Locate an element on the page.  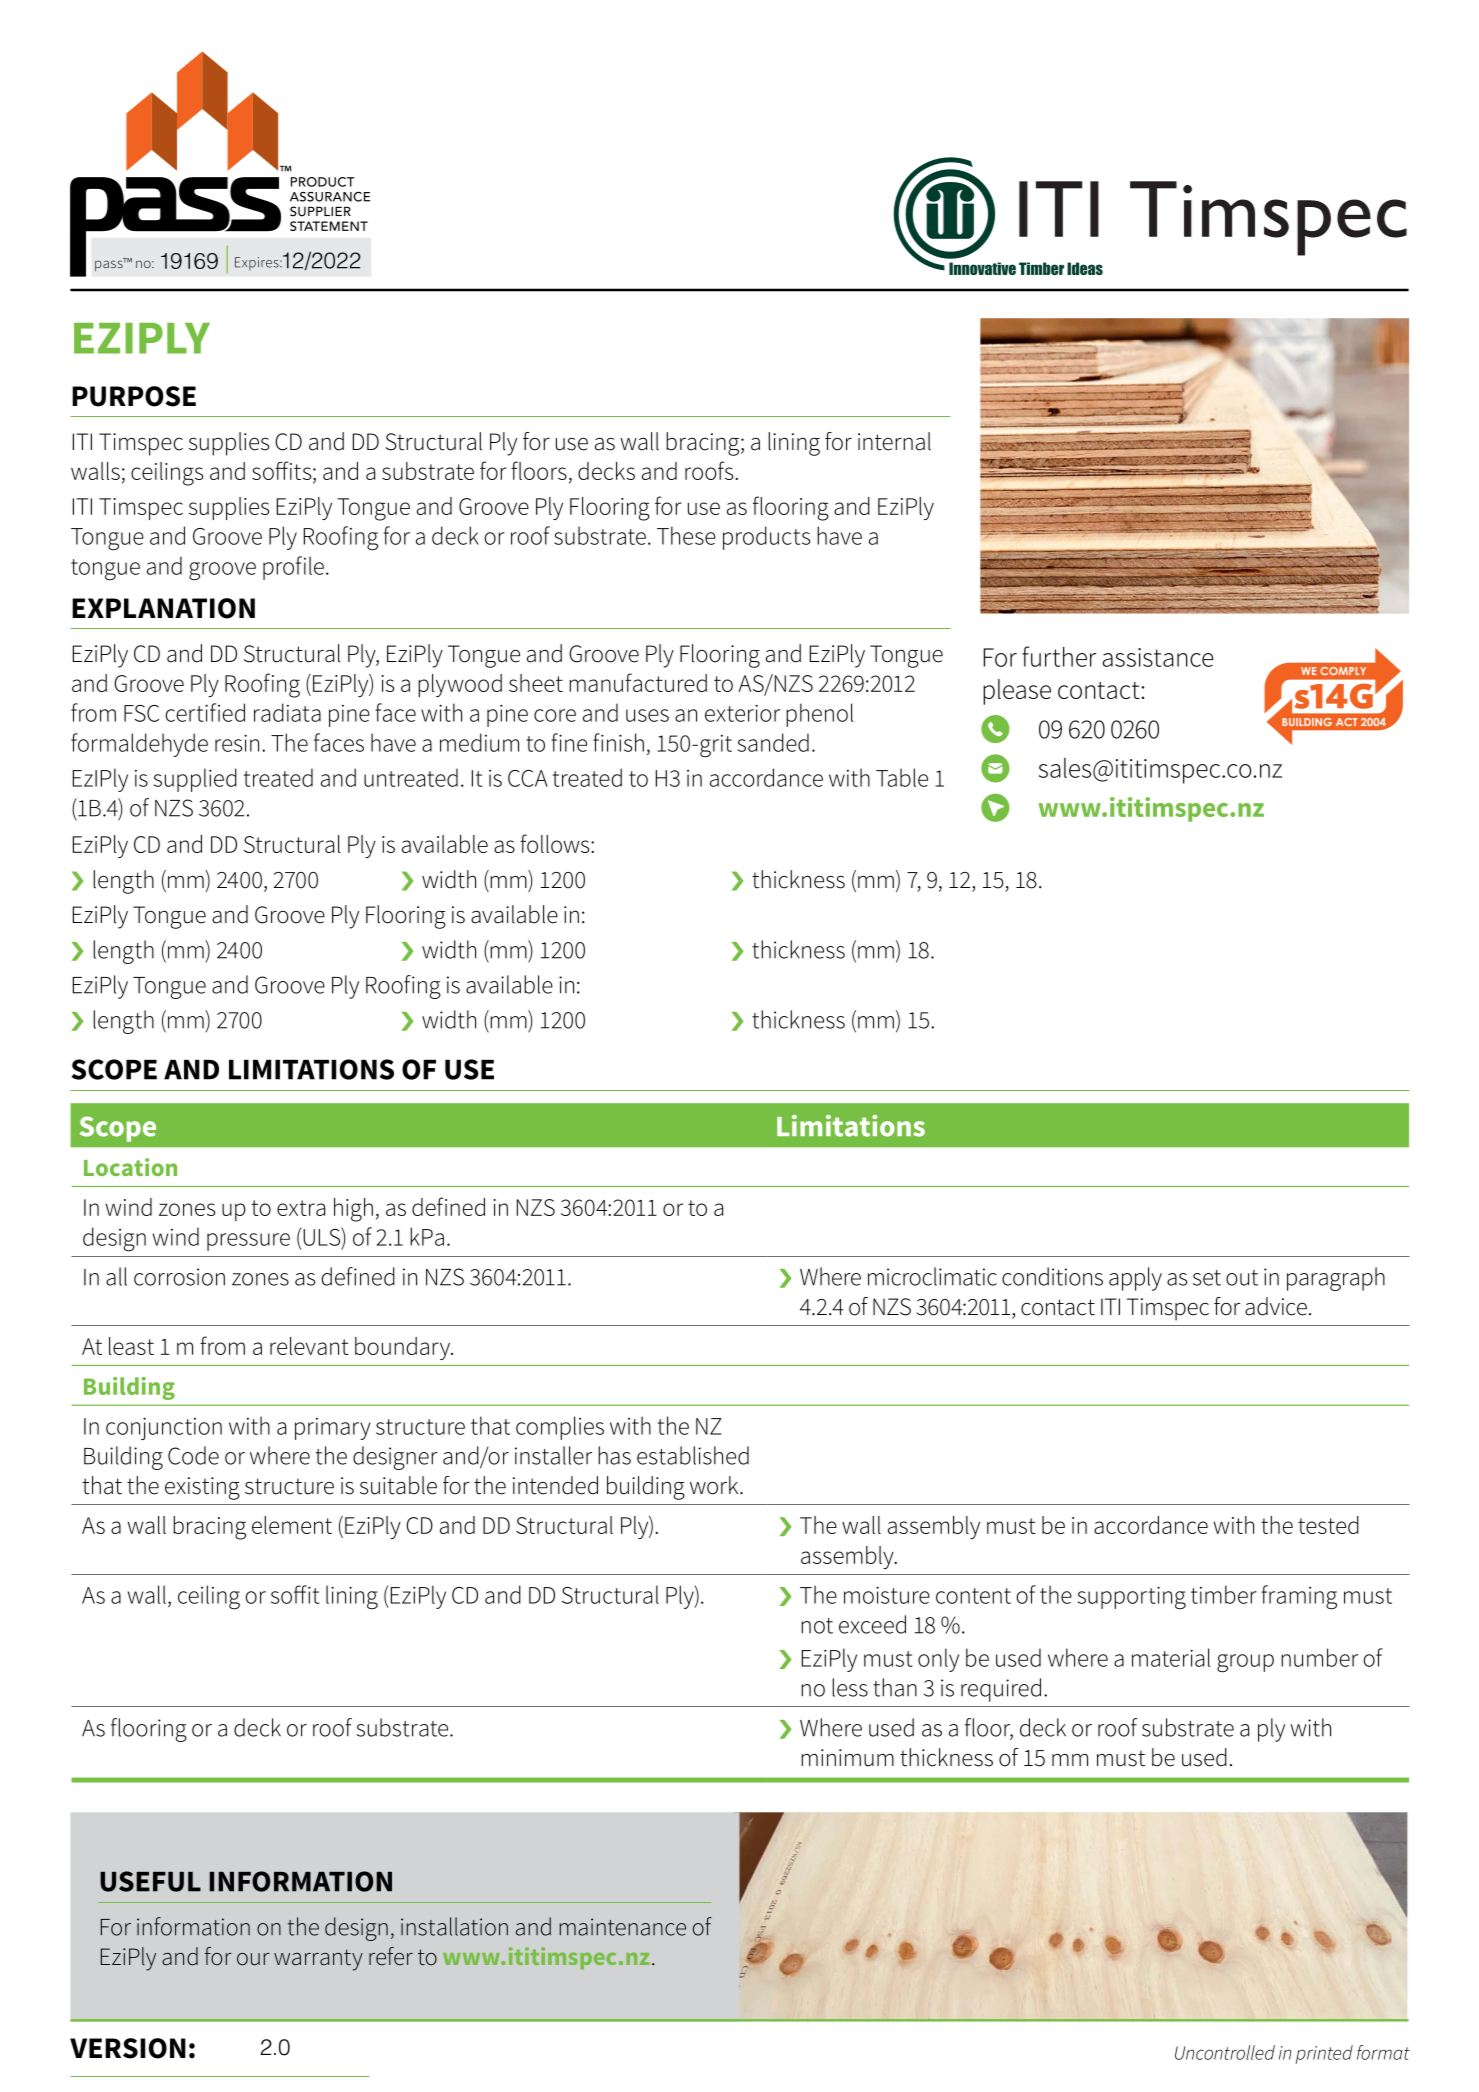
PURPOSE is located at coordinates (134, 396).
